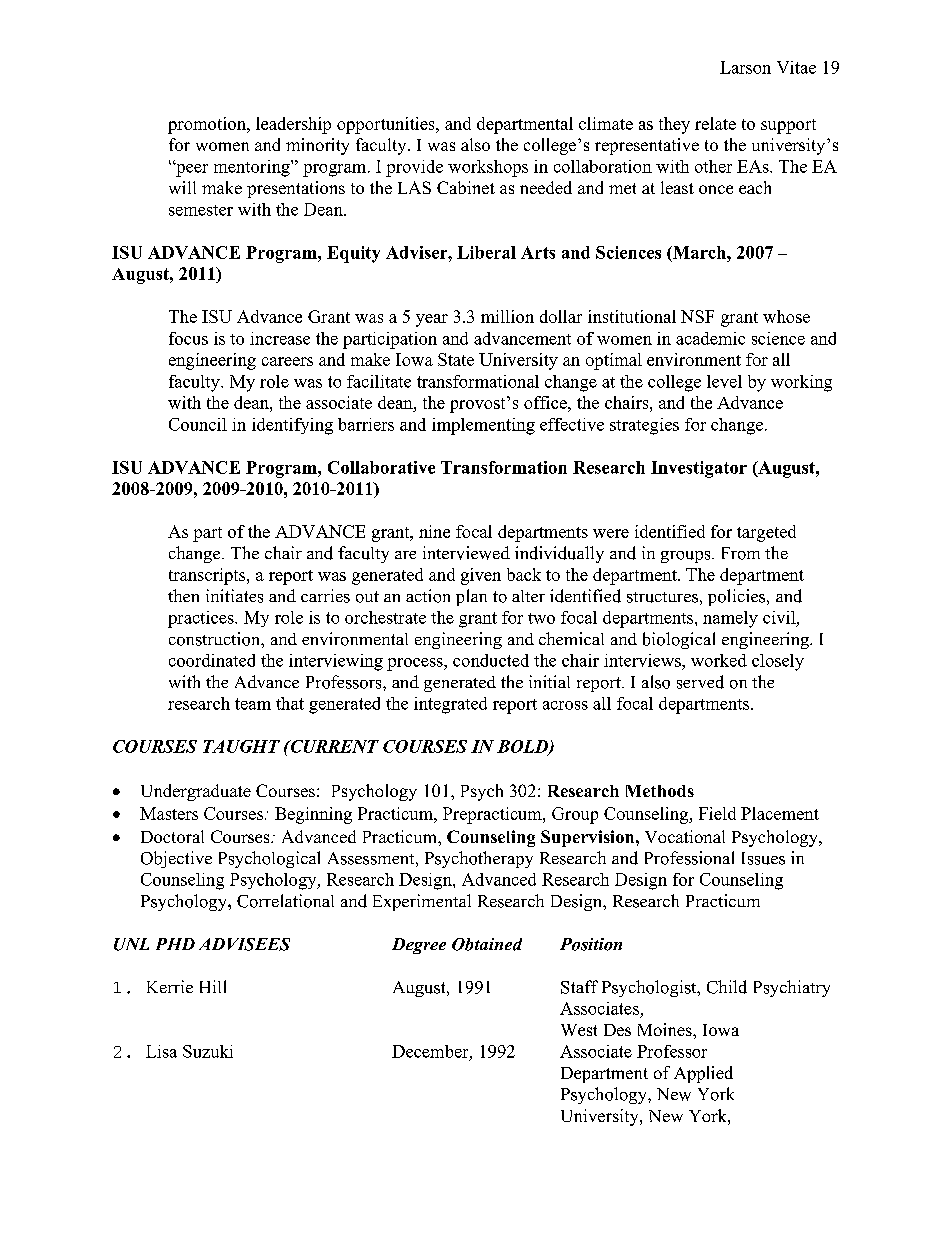 The height and width of the page is (1233, 952). I want to click on integrated, so click(450, 705).
